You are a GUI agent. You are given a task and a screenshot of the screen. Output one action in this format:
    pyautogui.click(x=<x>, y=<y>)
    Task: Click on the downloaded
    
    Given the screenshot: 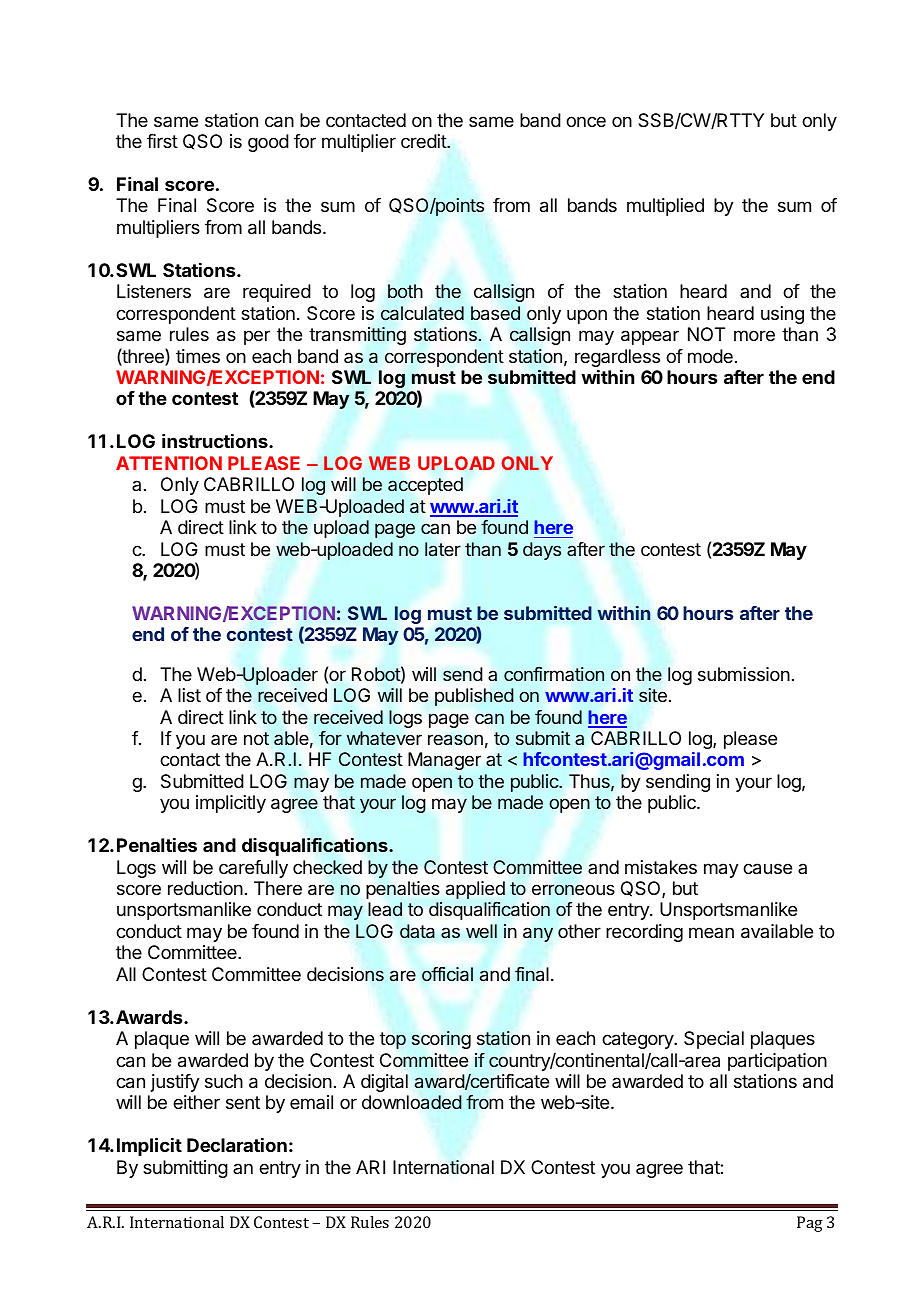 What is the action you would take?
    pyautogui.click(x=412, y=1102)
